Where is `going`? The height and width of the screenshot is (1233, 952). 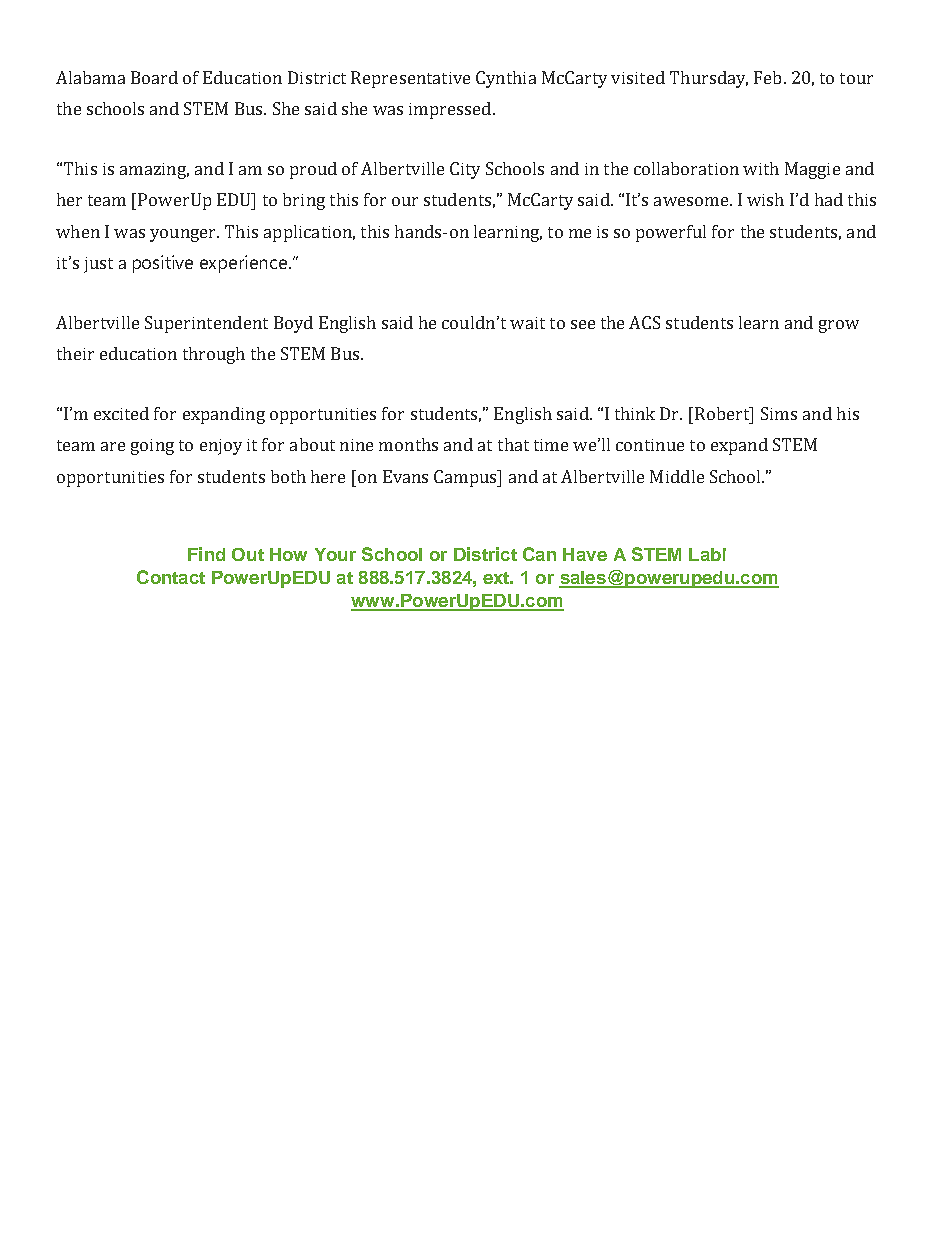
going is located at coordinates (152, 447).
